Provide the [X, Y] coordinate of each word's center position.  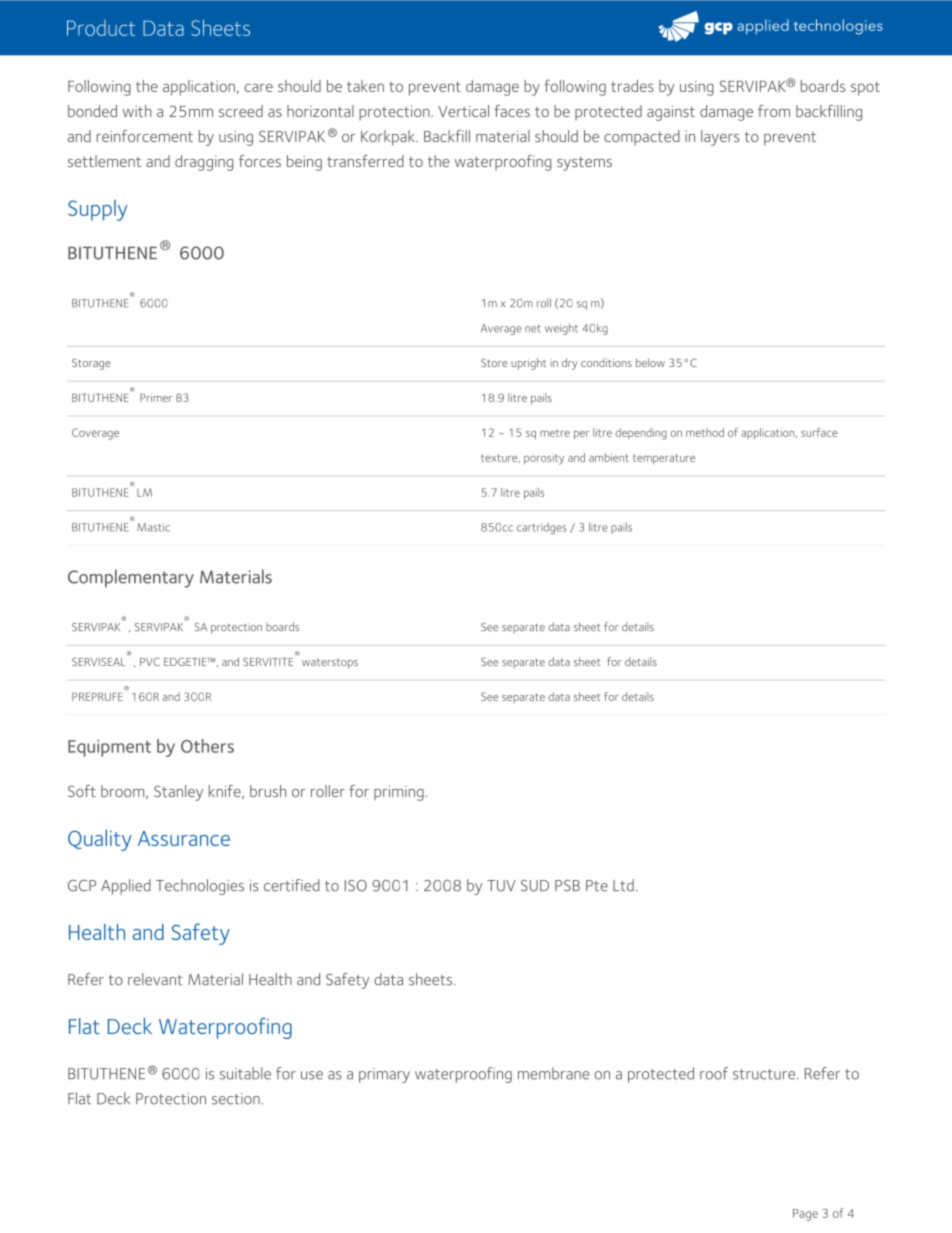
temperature [664, 459]
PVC [150, 662]
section [236, 1099]
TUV [501, 886]
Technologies [200, 887]
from [774, 111]
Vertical [463, 111]
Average [501, 329]
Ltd [623, 885]
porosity [544, 459]
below [650, 362]
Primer [156, 397]
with [137, 111]
